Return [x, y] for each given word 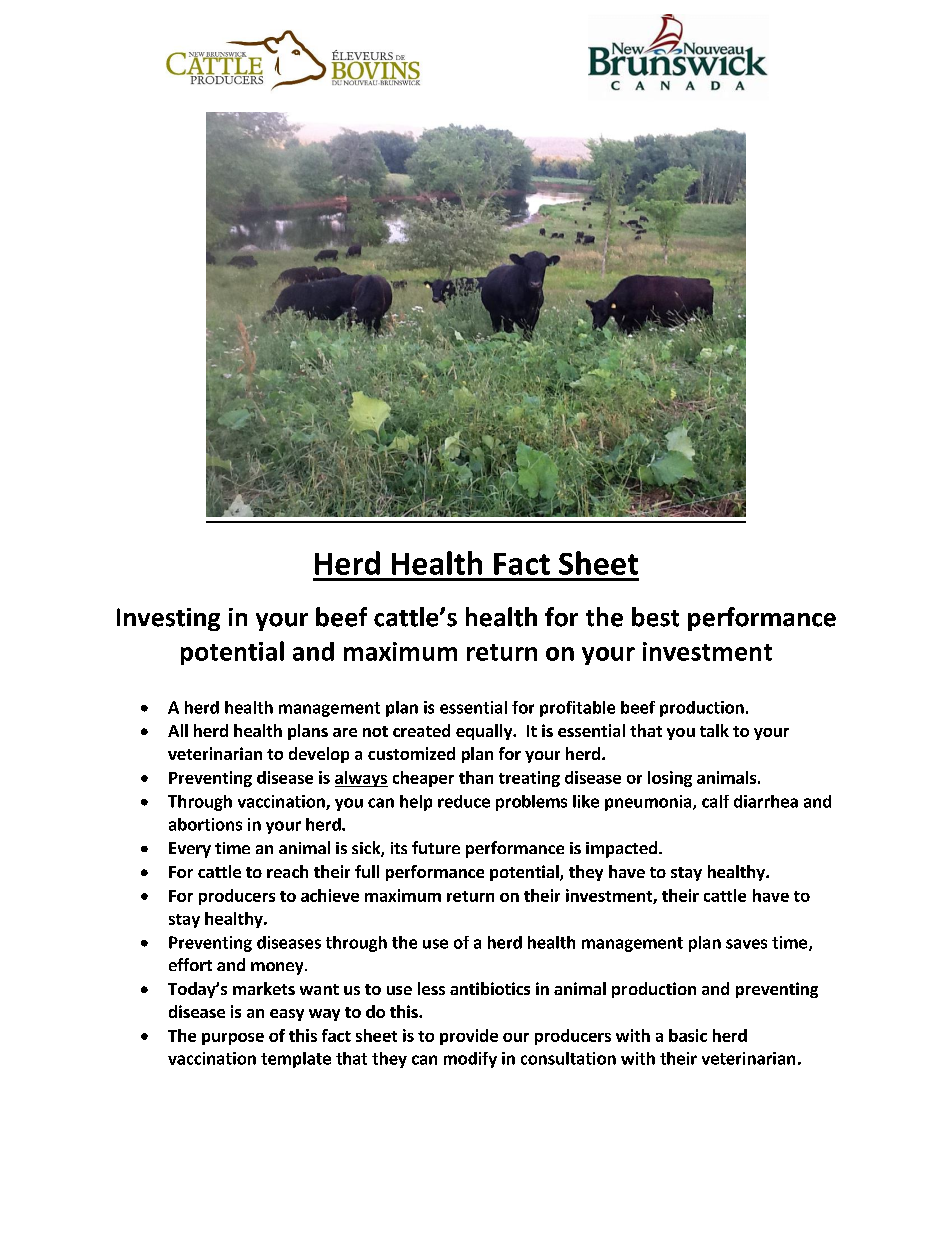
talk [714, 730]
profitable [577, 709]
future [436, 847]
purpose [233, 1039]
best [655, 617]
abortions [205, 824]
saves [746, 944]
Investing [168, 619]
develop [319, 755]
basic [688, 1035]
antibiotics [490, 988]
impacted [621, 849]
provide [469, 1037]
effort [190, 964]
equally [485, 732]
